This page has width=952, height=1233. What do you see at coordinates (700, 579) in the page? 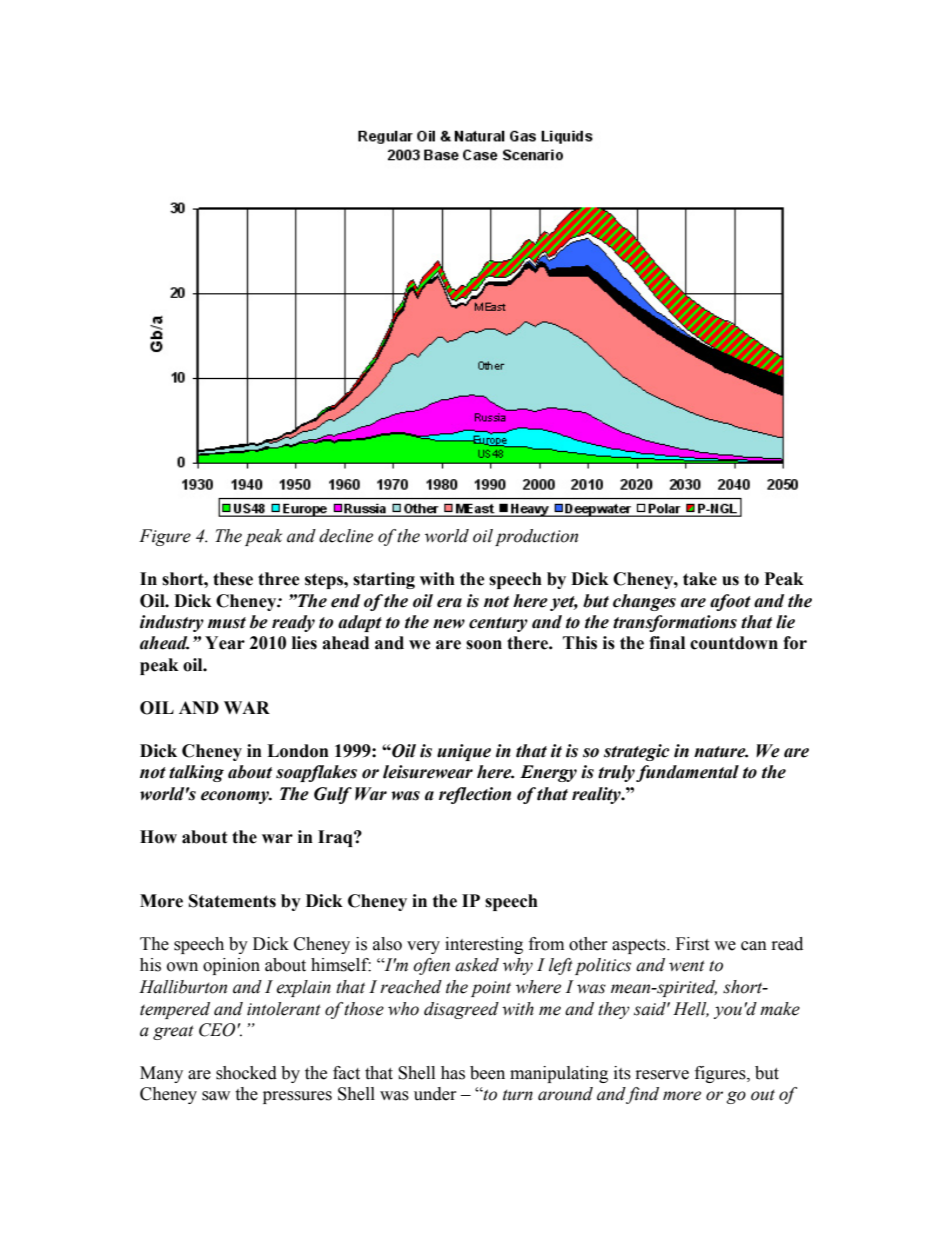
I see `take` at bounding box center [700, 579].
